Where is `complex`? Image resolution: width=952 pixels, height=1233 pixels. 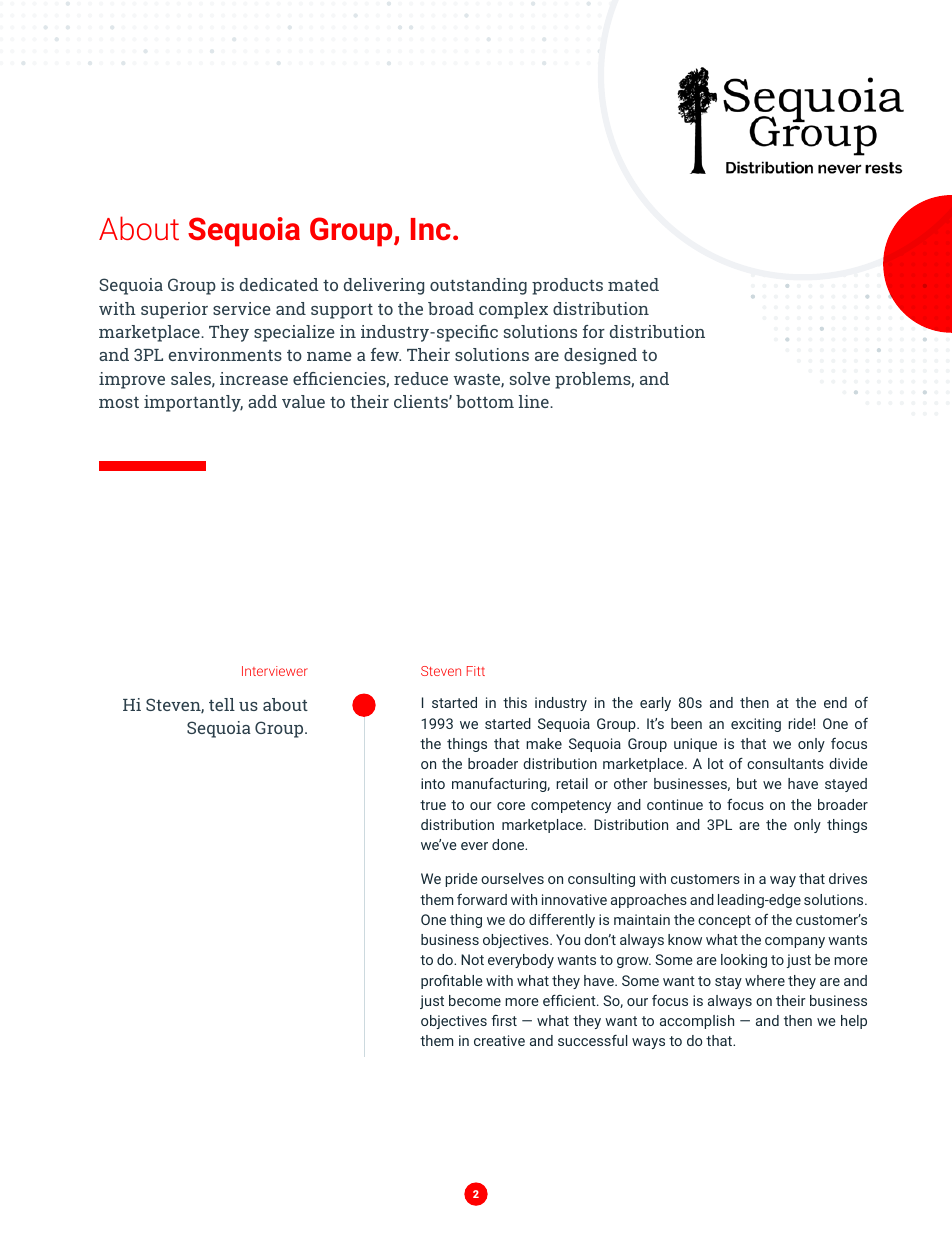 complex is located at coordinates (513, 310).
